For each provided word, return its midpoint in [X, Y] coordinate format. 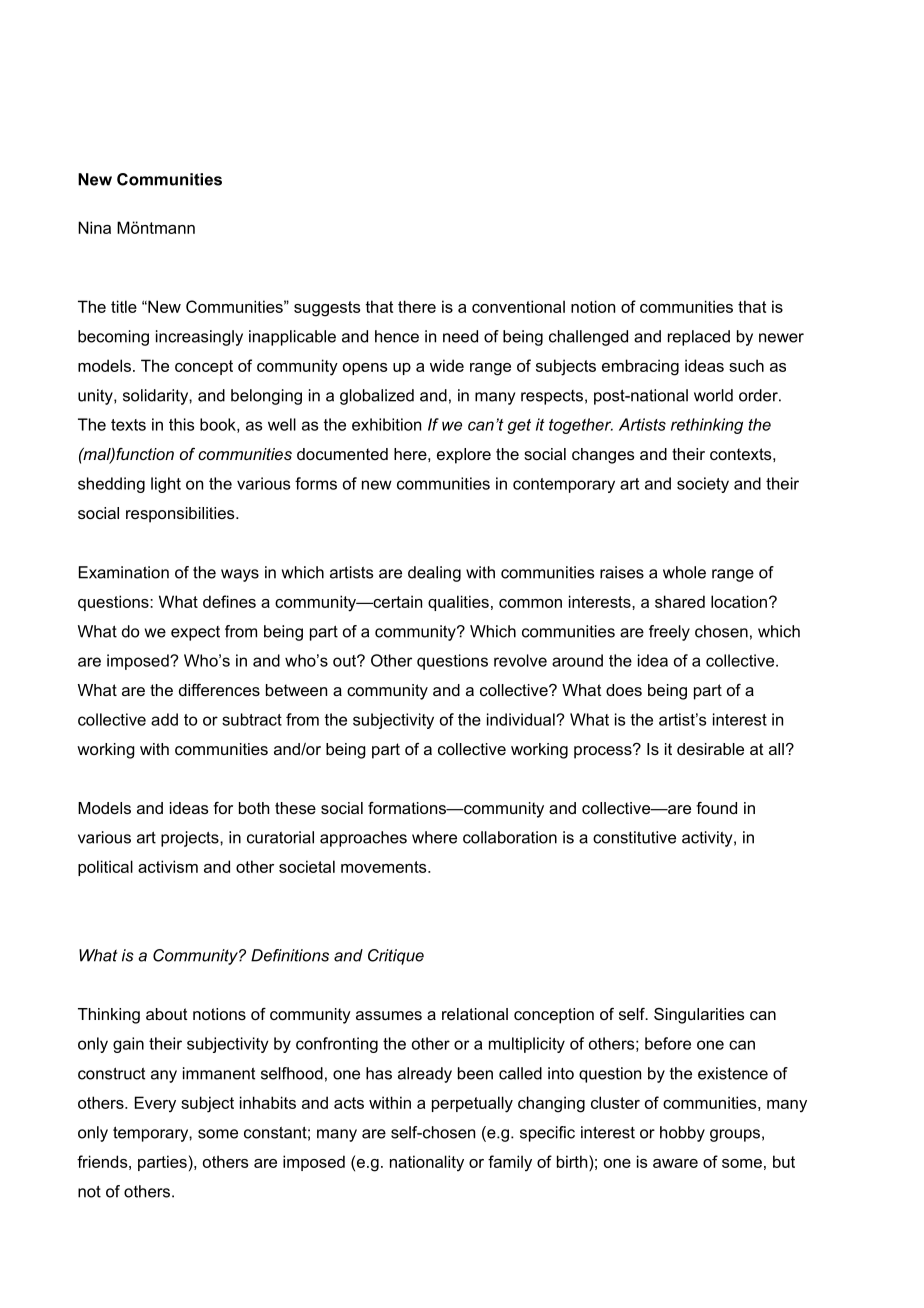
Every [155, 1104]
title [124, 306]
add [164, 719]
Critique [396, 957]
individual [522, 719]
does [624, 690]
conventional [518, 306]
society [703, 485]
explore [464, 456]
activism [168, 866]
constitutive [634, 837]
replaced [699, 338]
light [166, 485]
